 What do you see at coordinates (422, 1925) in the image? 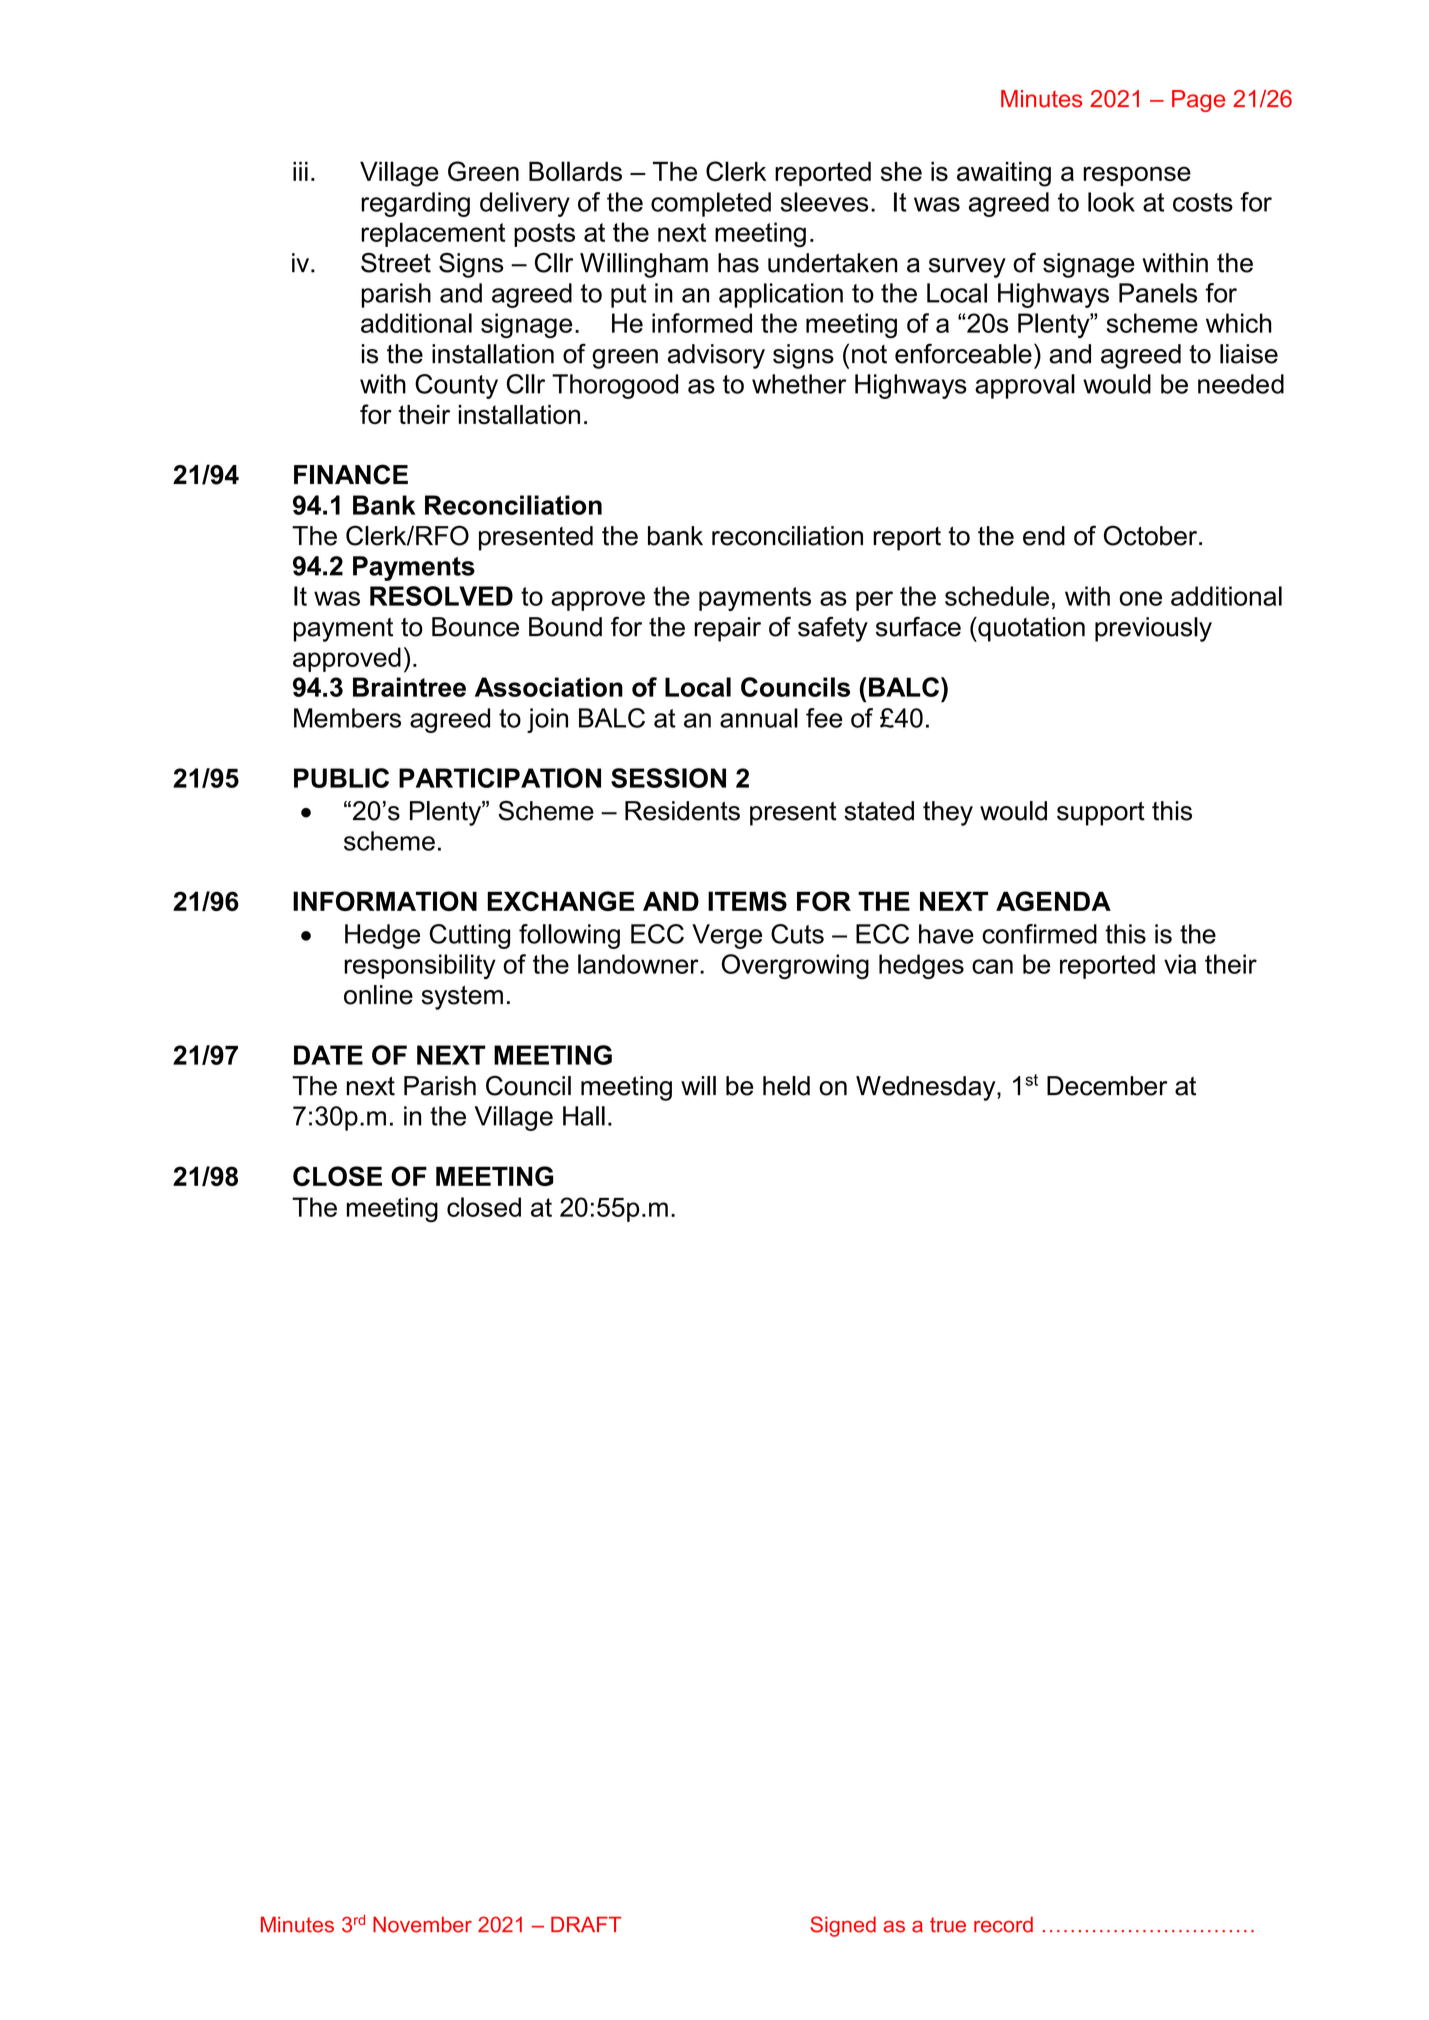
I see `November` at bounding box center [422, 1925].
